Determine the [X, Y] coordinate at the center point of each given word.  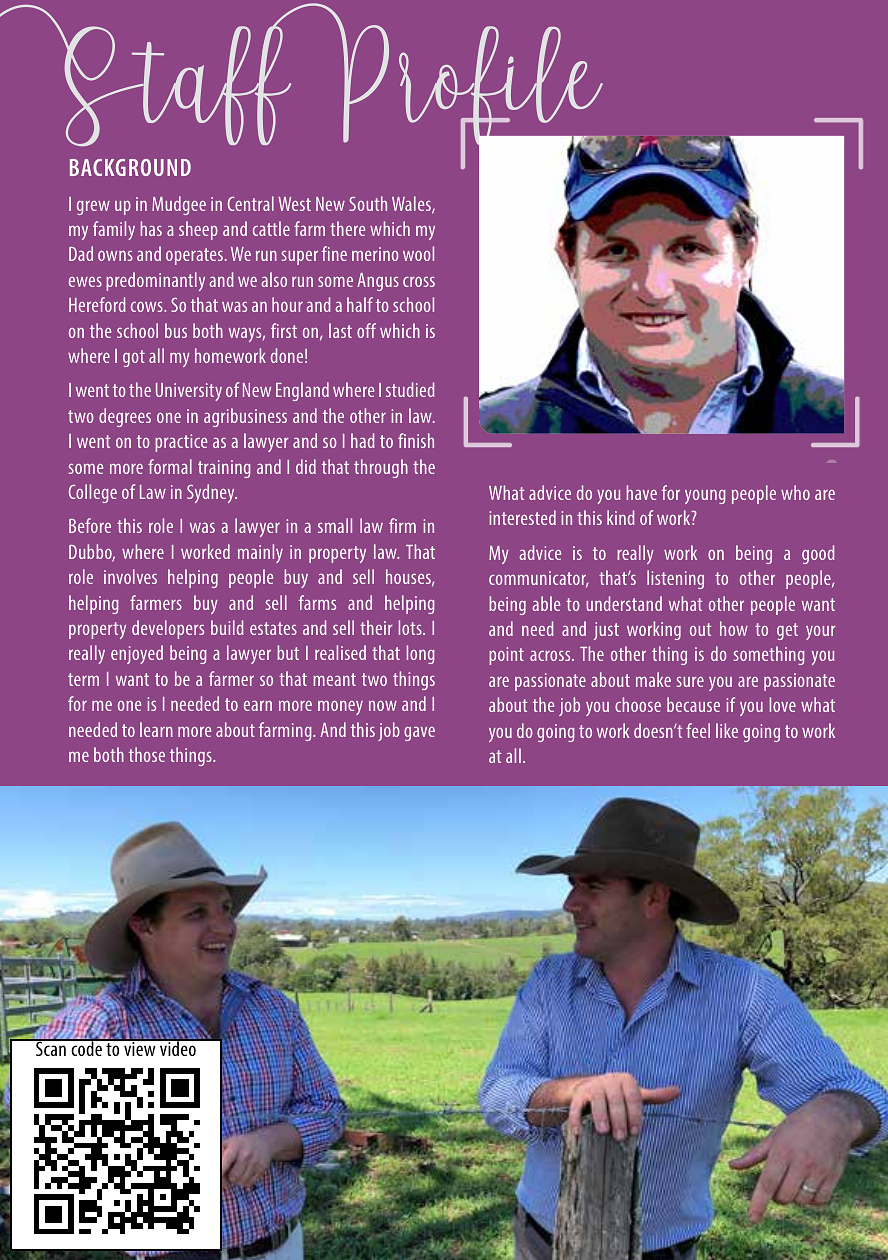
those [147, 754]
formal [170, 466]
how [734, 628]
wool [418, 253]
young [705, 497]
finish [416, 440]
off [366, 330]
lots [411, 627]
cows [148, 306]
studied [410, 389]
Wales [412, 205]
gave [419, 734]
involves [130, 576]
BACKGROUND [130, 167]
